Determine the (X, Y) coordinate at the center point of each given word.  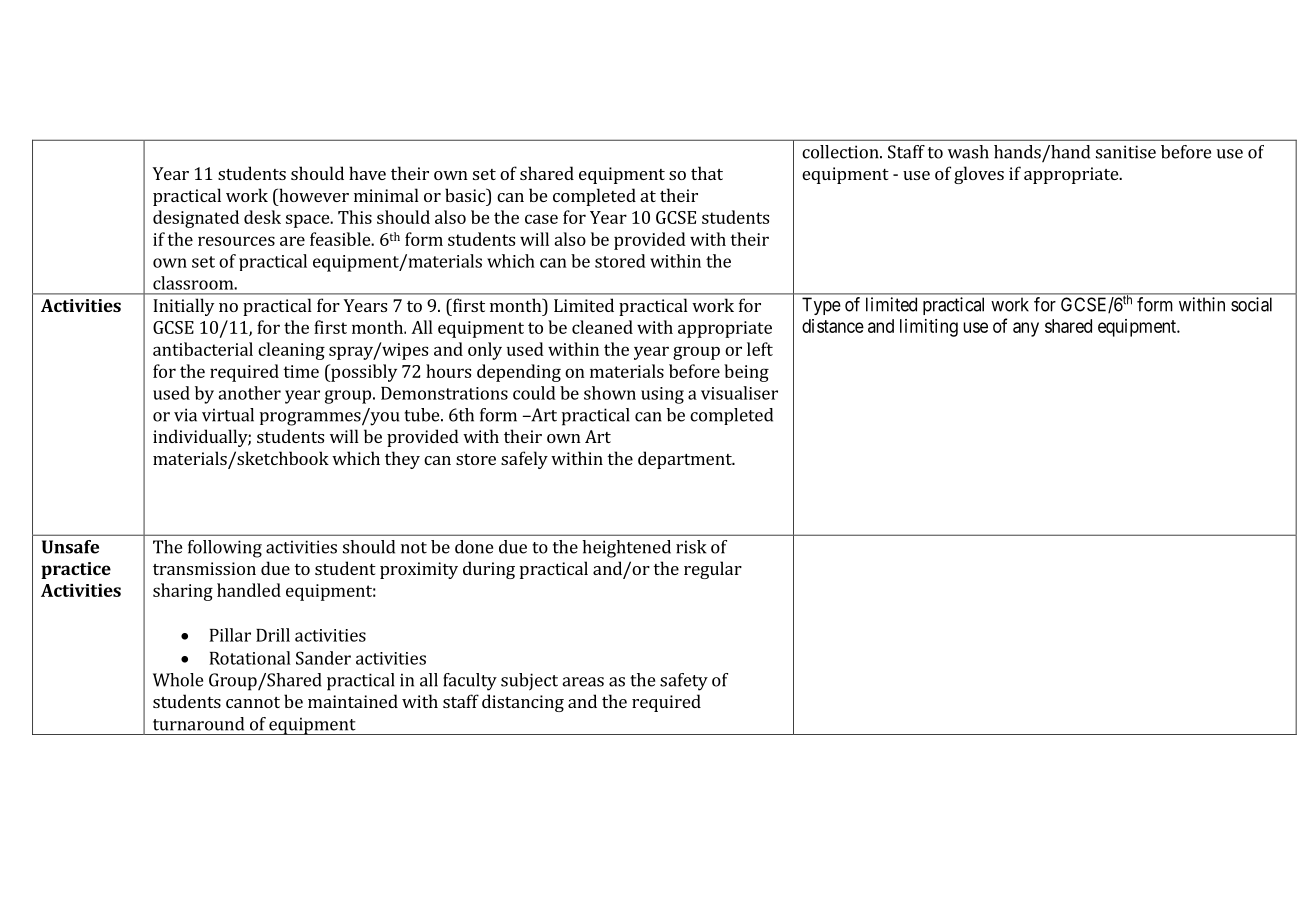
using (662, 395)
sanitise (1126, 152)
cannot (253, 702)
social (1251, 304)
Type (821, 306)
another (249, 393)
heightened (626, 549)
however (313, 195)
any (1026, 329)
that (707, 173)
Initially (183, 307)
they (402, 460)
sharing (183, 592)
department (686, 460)
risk (691, 547)
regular (713, 570)
